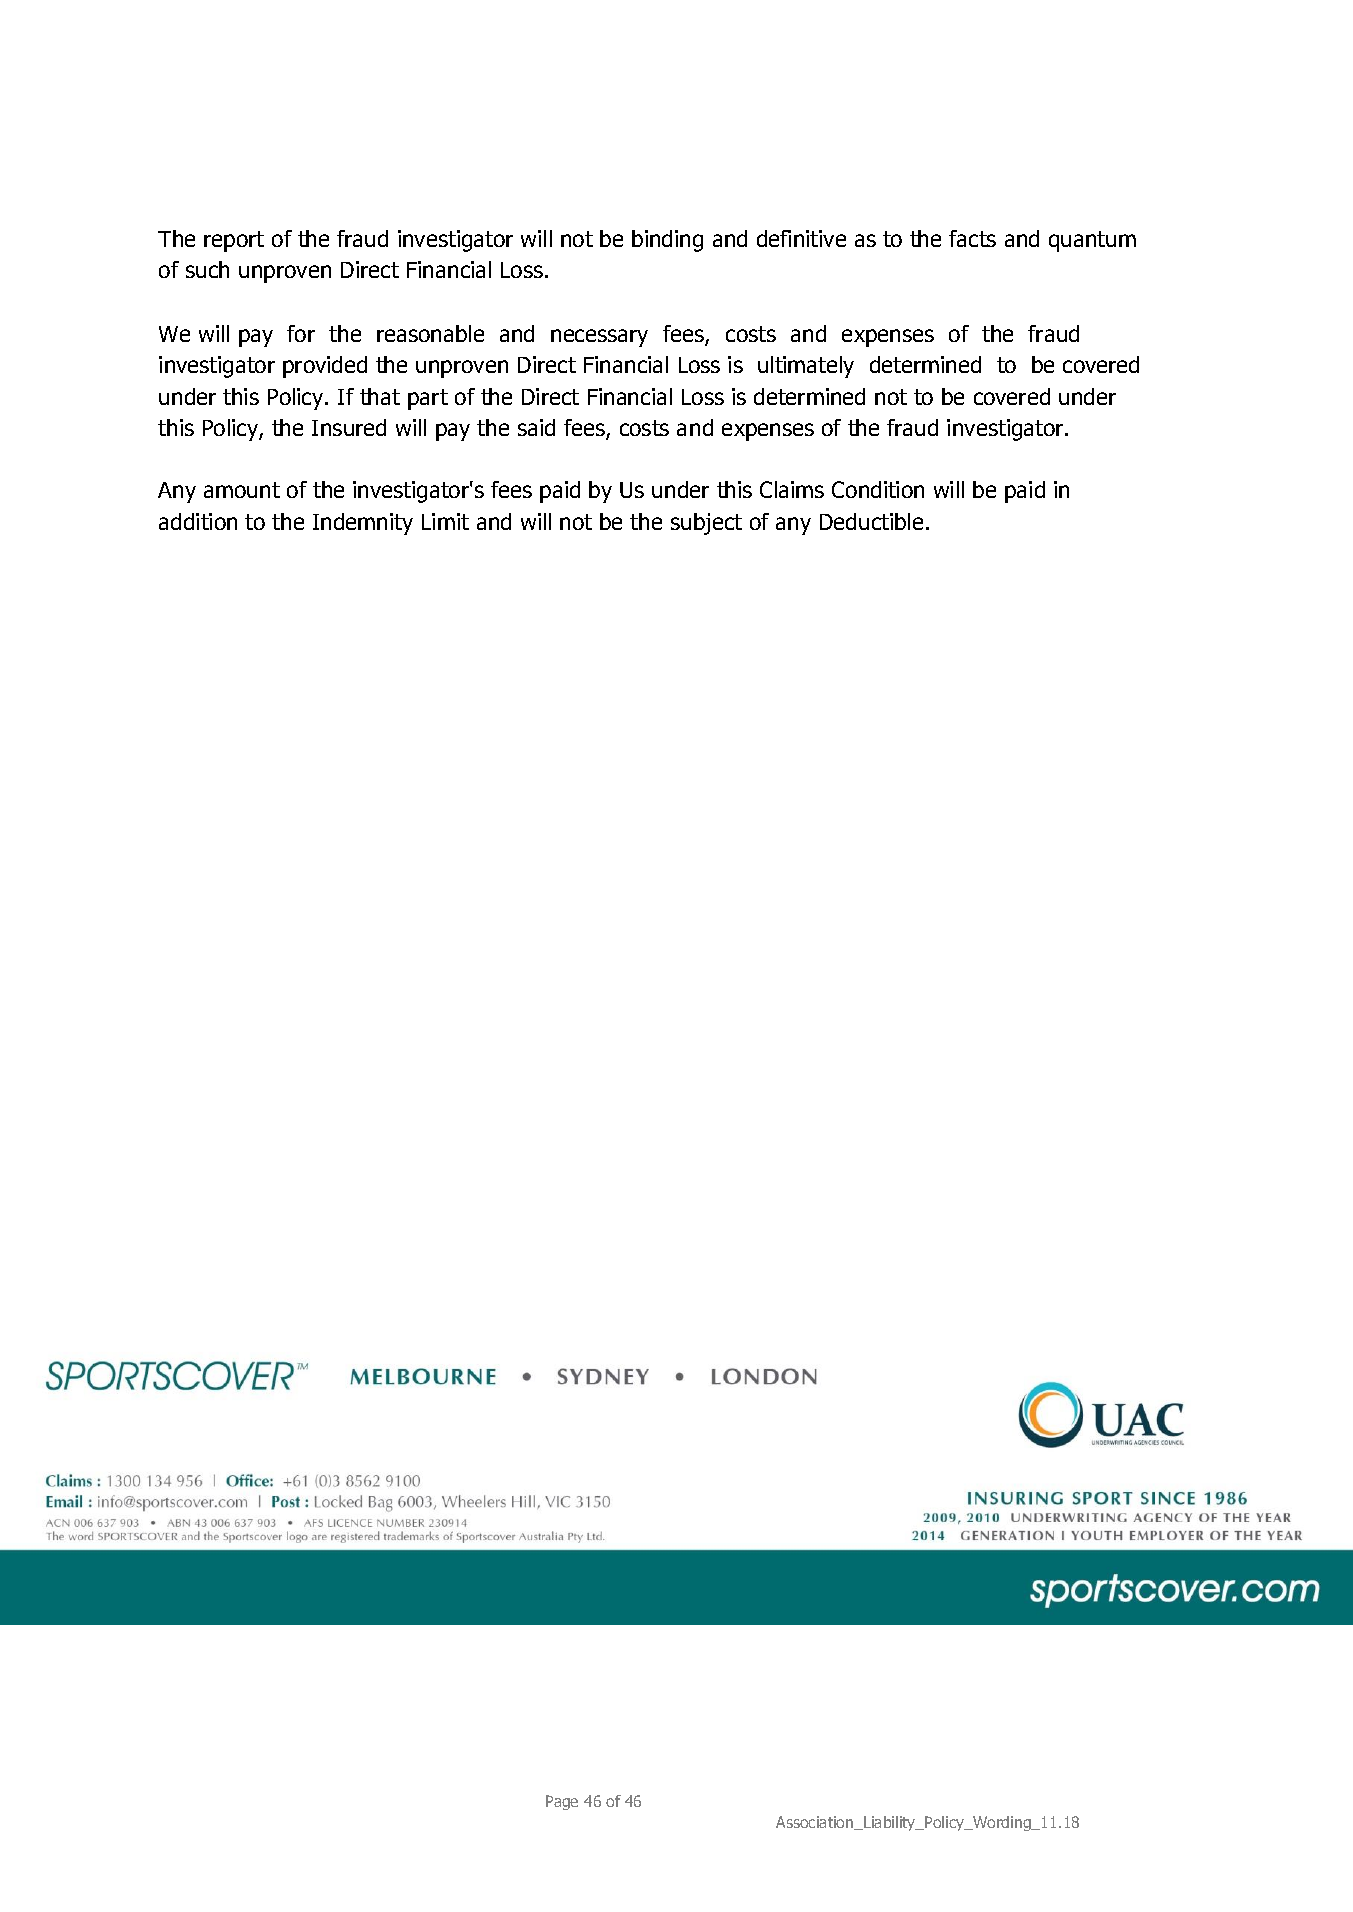 Image resolution: width=1353 pixels, height=1912 pixels. What do you see at coordinates (792, 489) in the document?
I see `Claims` at bounding box center [792, 489].
